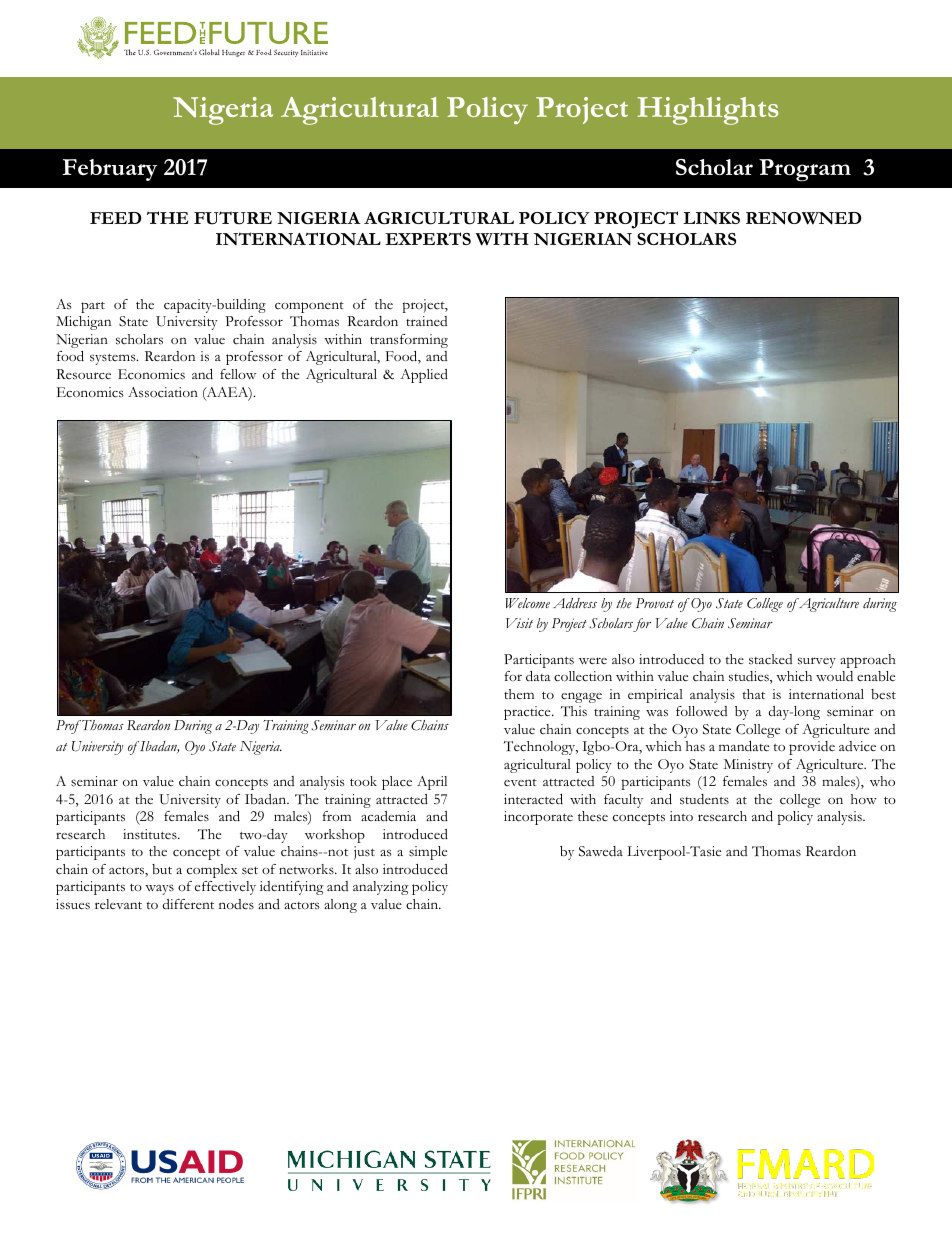 This screenshot has height=1233, width=952. I want to click on Program, so click(805, 170).
